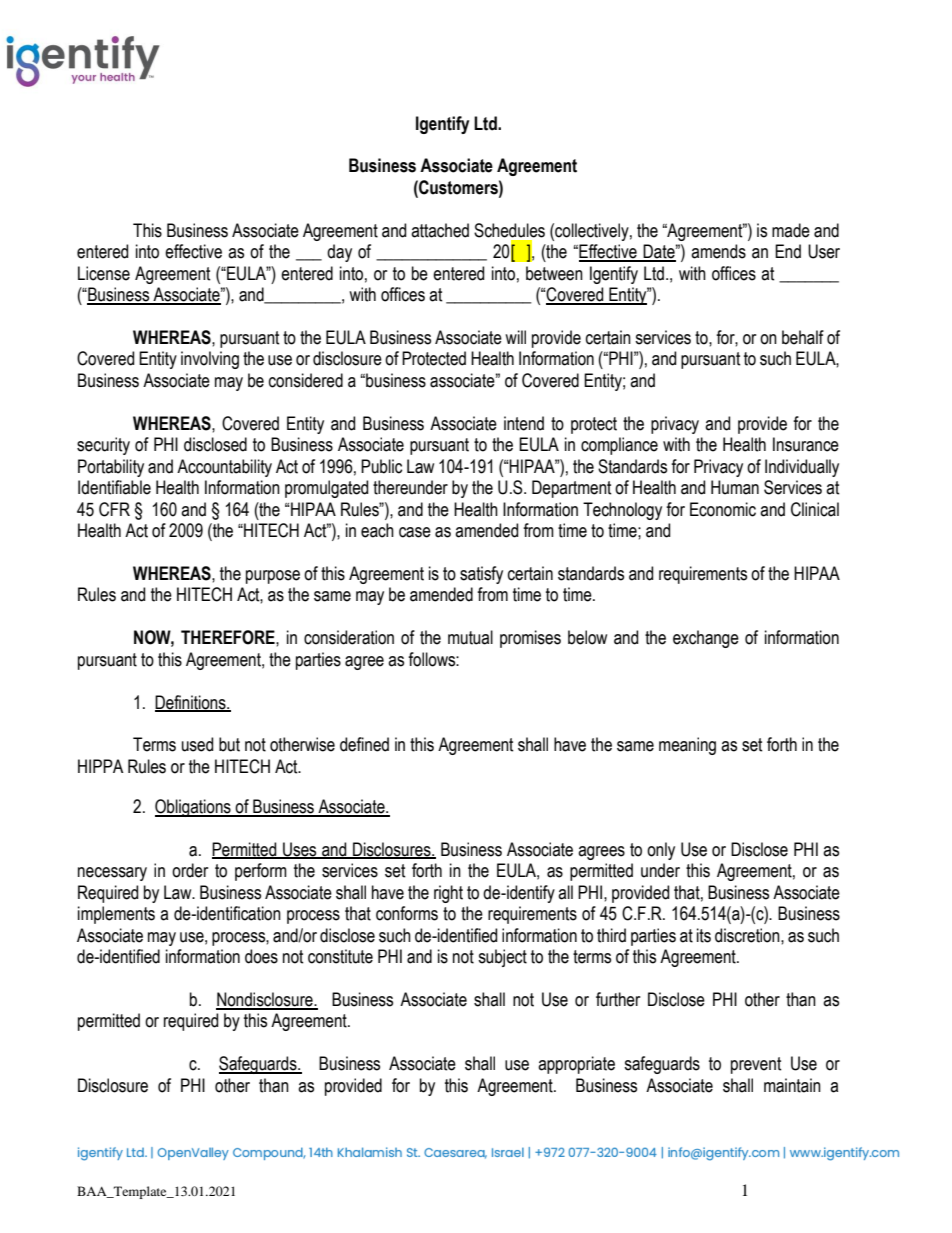 The width and height of the document is (952, 1233). Describe the element at coordinates (706, 639) in the document. I see `exchange` at that location.
